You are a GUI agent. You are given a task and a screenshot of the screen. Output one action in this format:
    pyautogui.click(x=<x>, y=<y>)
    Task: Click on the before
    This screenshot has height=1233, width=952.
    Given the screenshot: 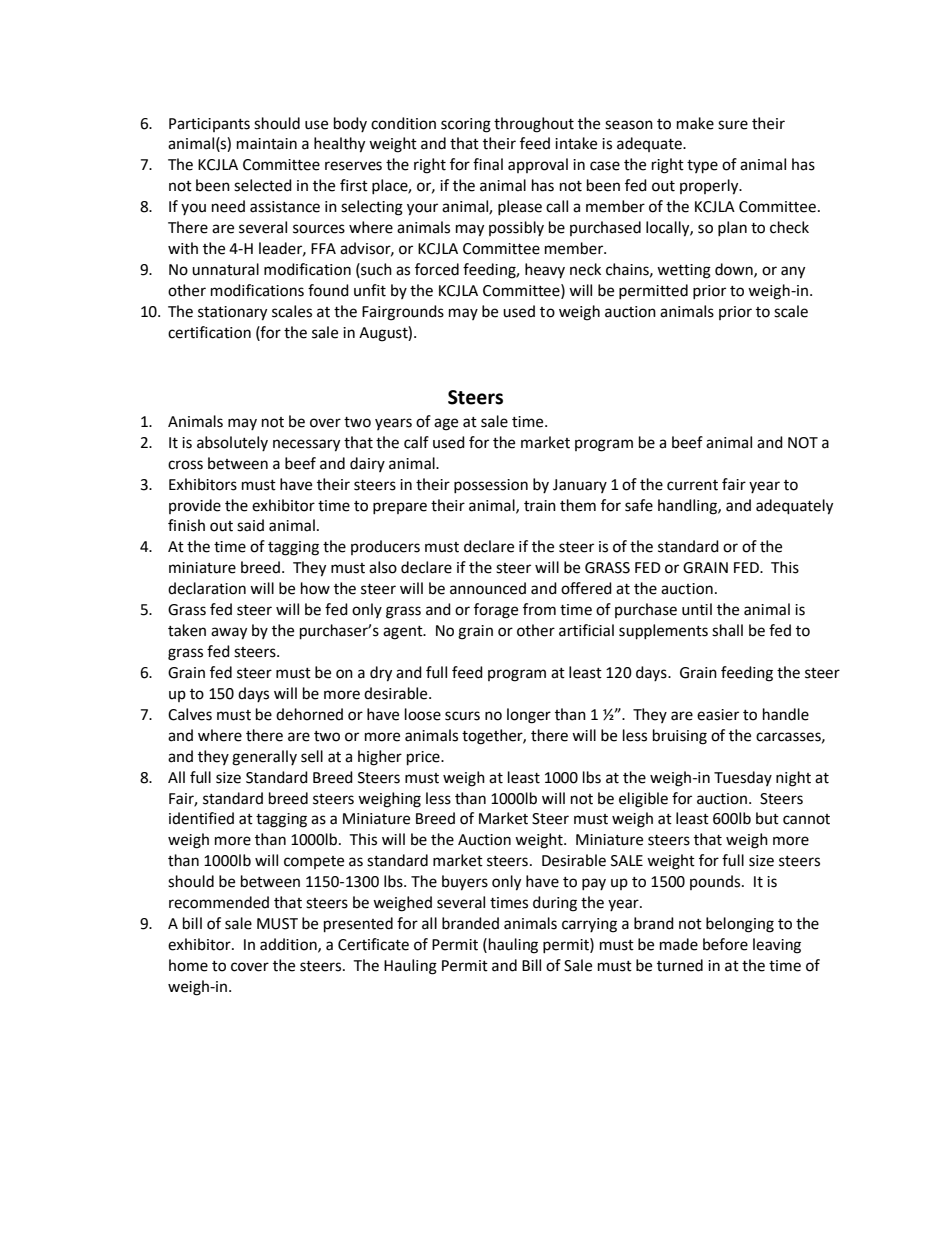 What is the action you would take?
    pyautogui.click(x=725, y=944)
